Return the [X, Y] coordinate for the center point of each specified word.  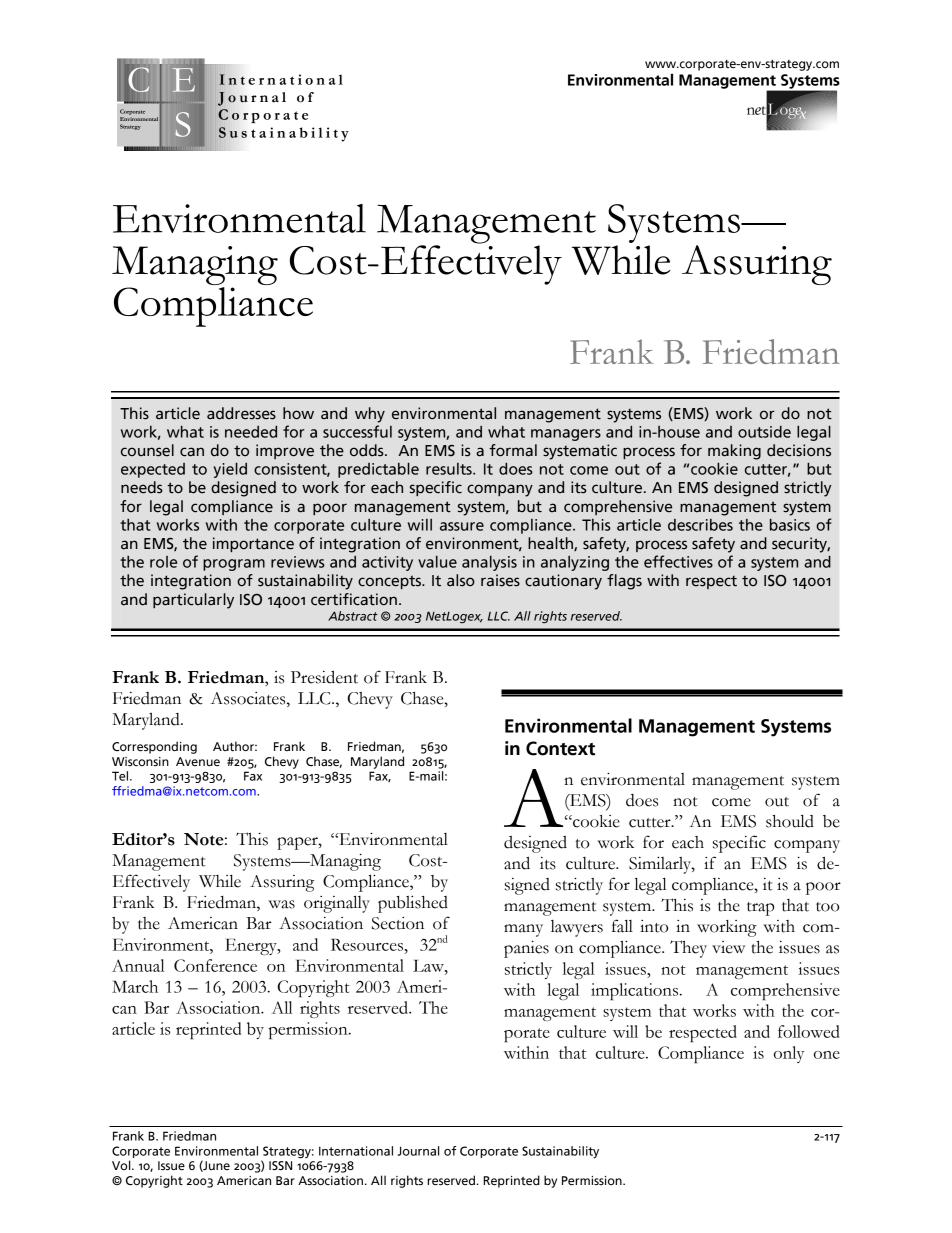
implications [635, 991]
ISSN [280, 1166]
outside [764, 432]
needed [251, 432]
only [789, 1054]
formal [513, 450]
